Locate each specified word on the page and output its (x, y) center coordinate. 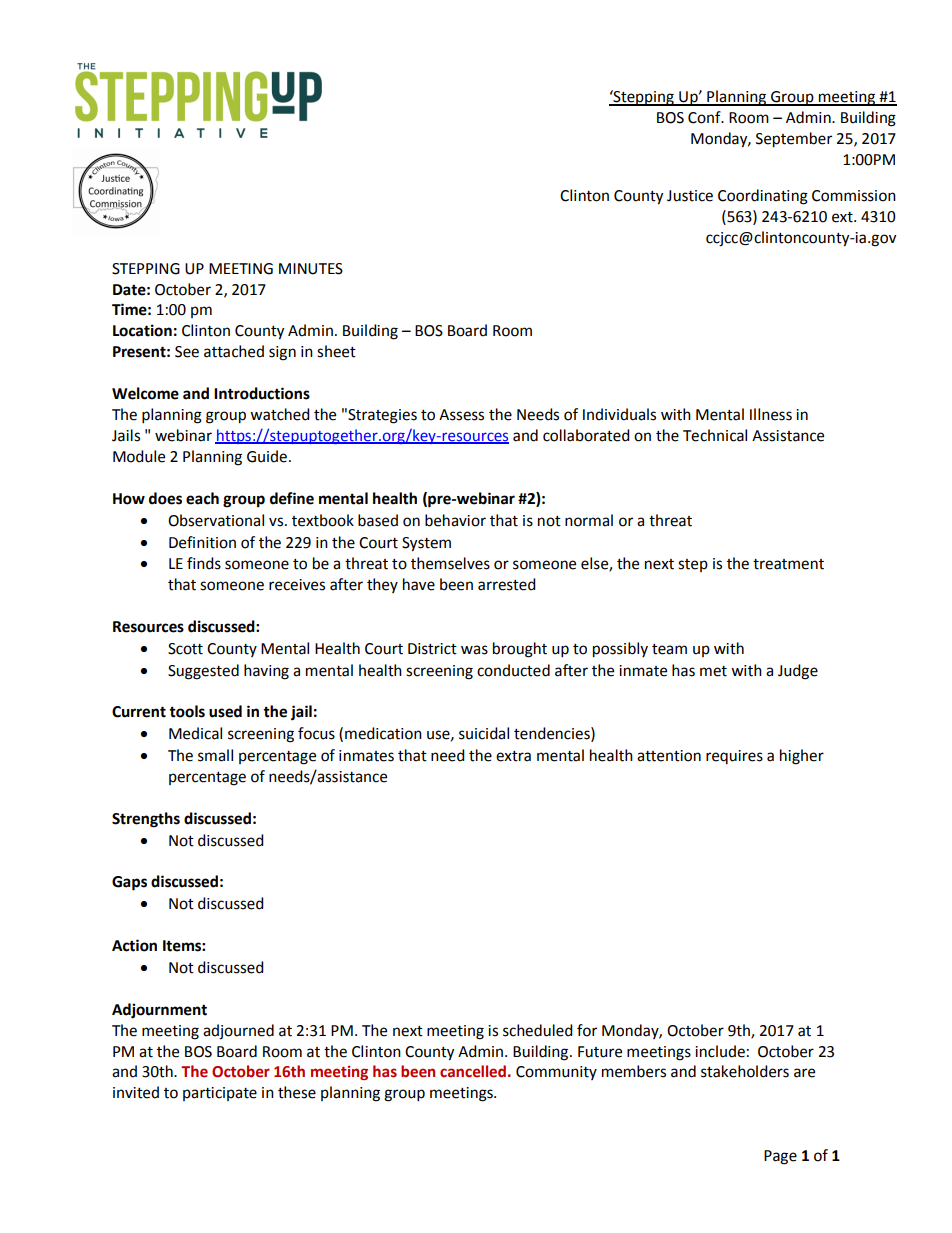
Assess (461, 415)
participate (220, 1094)
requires (734, 757)
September (794, 140)
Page (780, 1157)
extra (513, 756)
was (474, 650)
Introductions (262, 393)
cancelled (473, 1071)
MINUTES (311, 269)
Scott (185, 649)
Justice (690, 196)
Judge (798, 672)
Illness (771, 414)
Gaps (129, 883)
